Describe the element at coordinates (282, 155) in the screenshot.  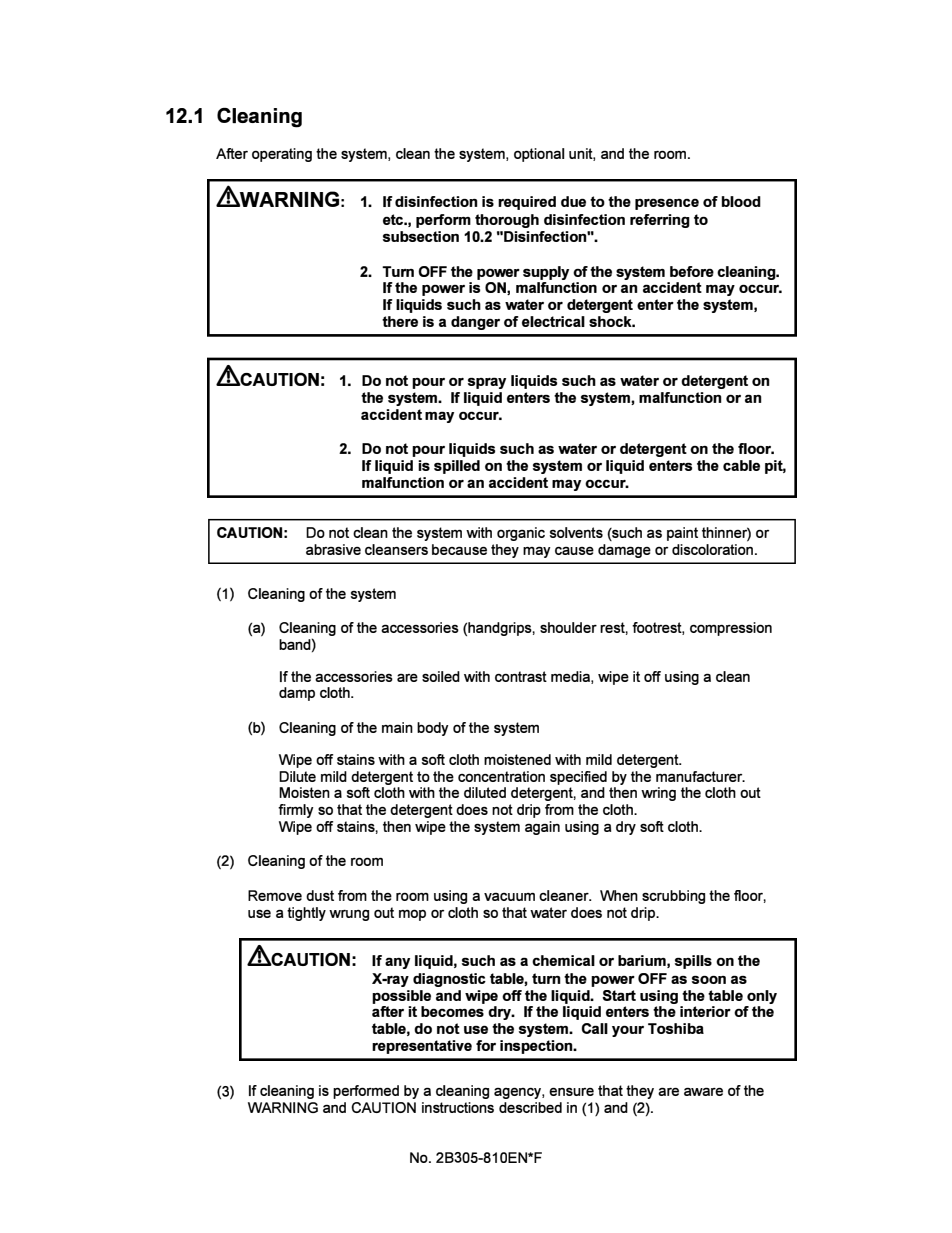
I see `operating` at that location.
